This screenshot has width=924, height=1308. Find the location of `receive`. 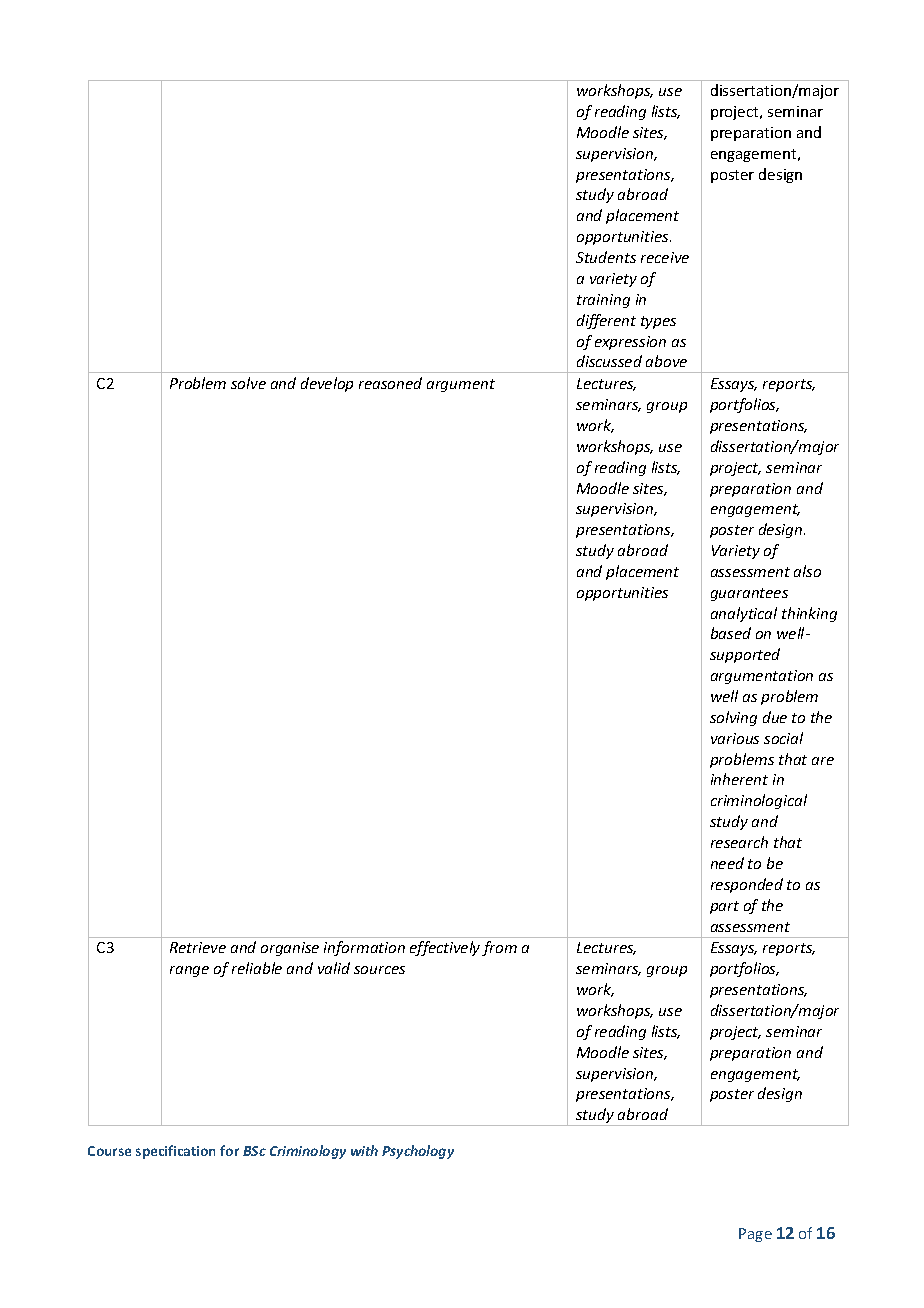

receive is located at coordinates (665, 257).
